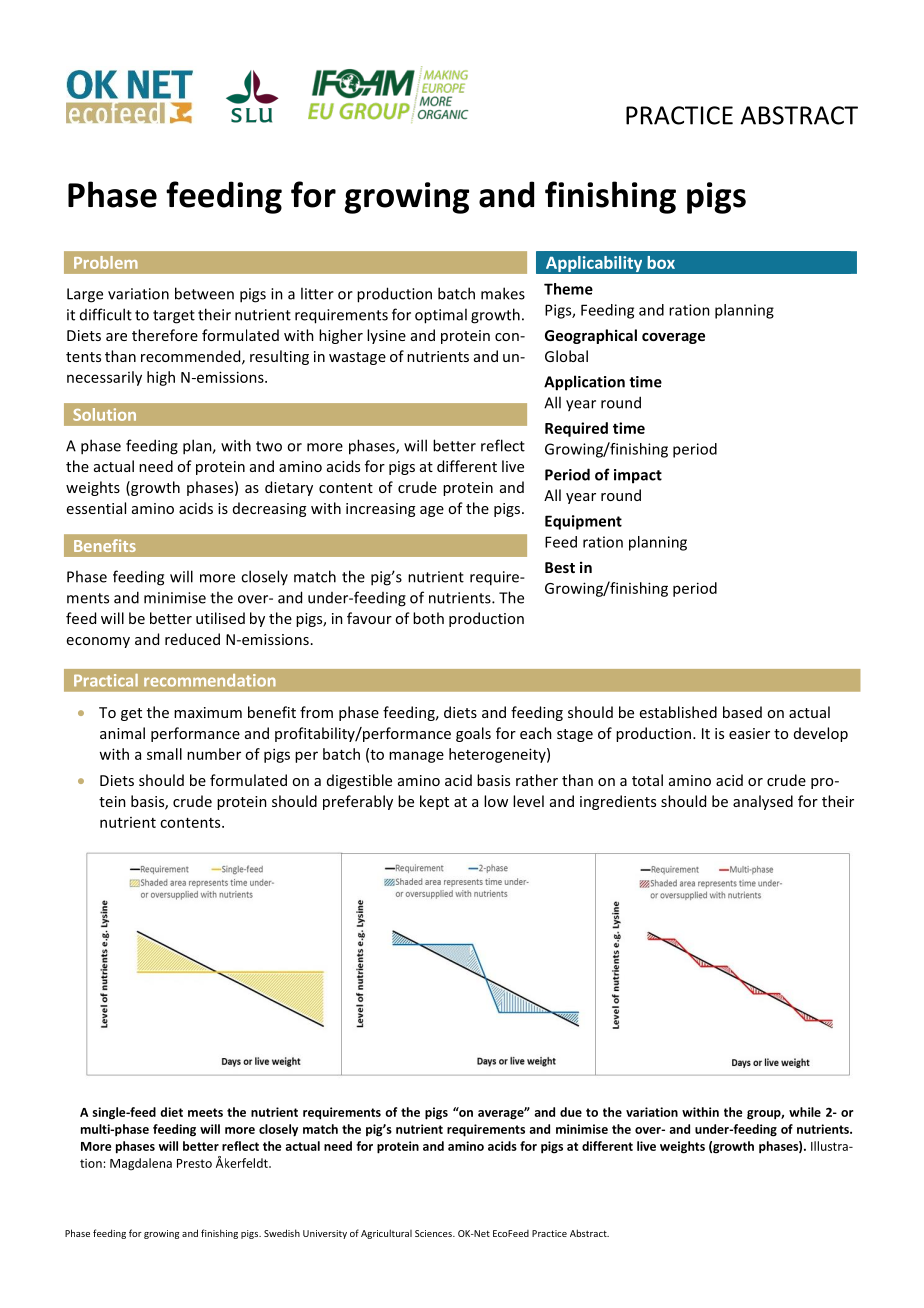  I want to click on between, so click(204, 293).
